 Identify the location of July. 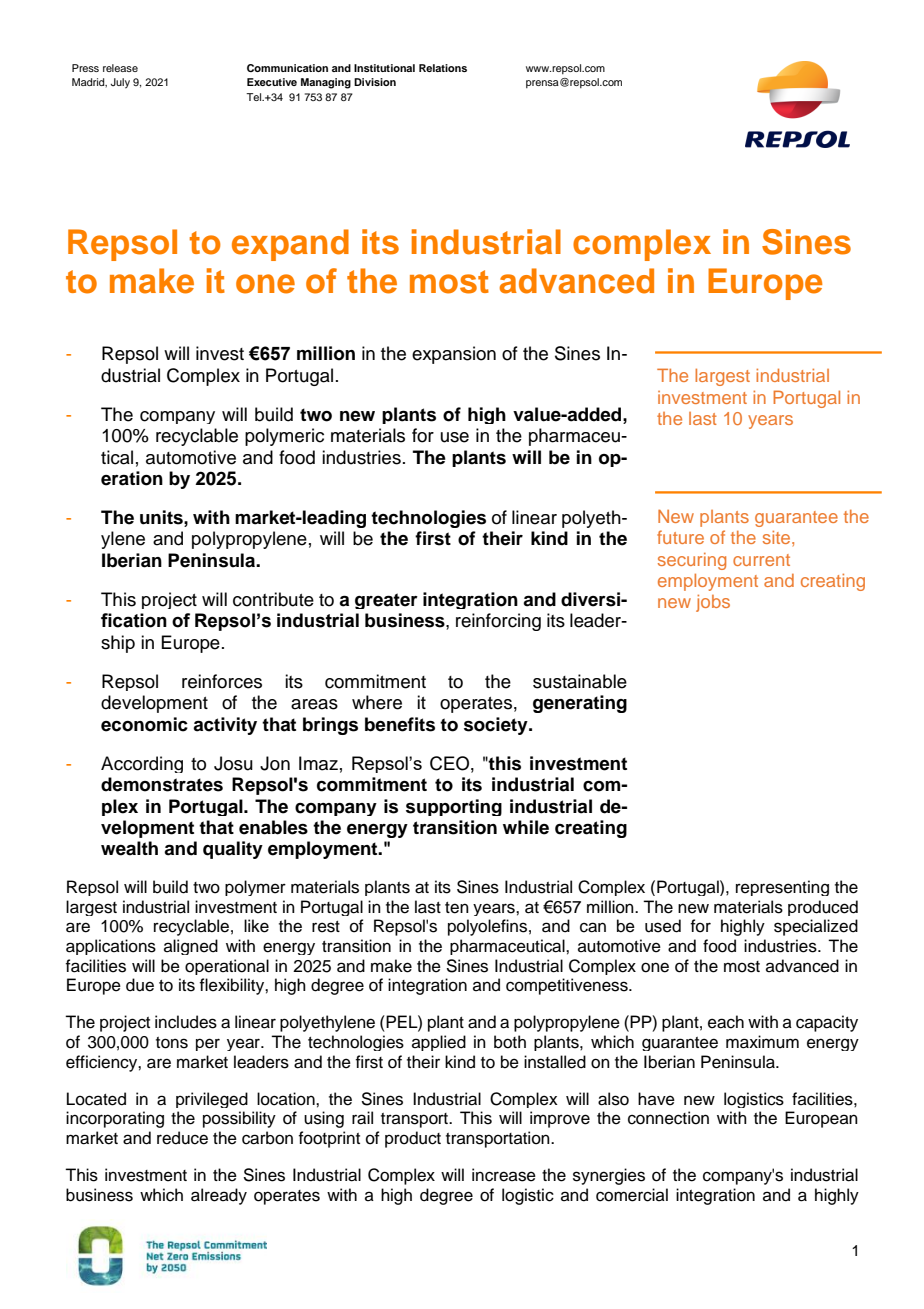
(120, 83).
